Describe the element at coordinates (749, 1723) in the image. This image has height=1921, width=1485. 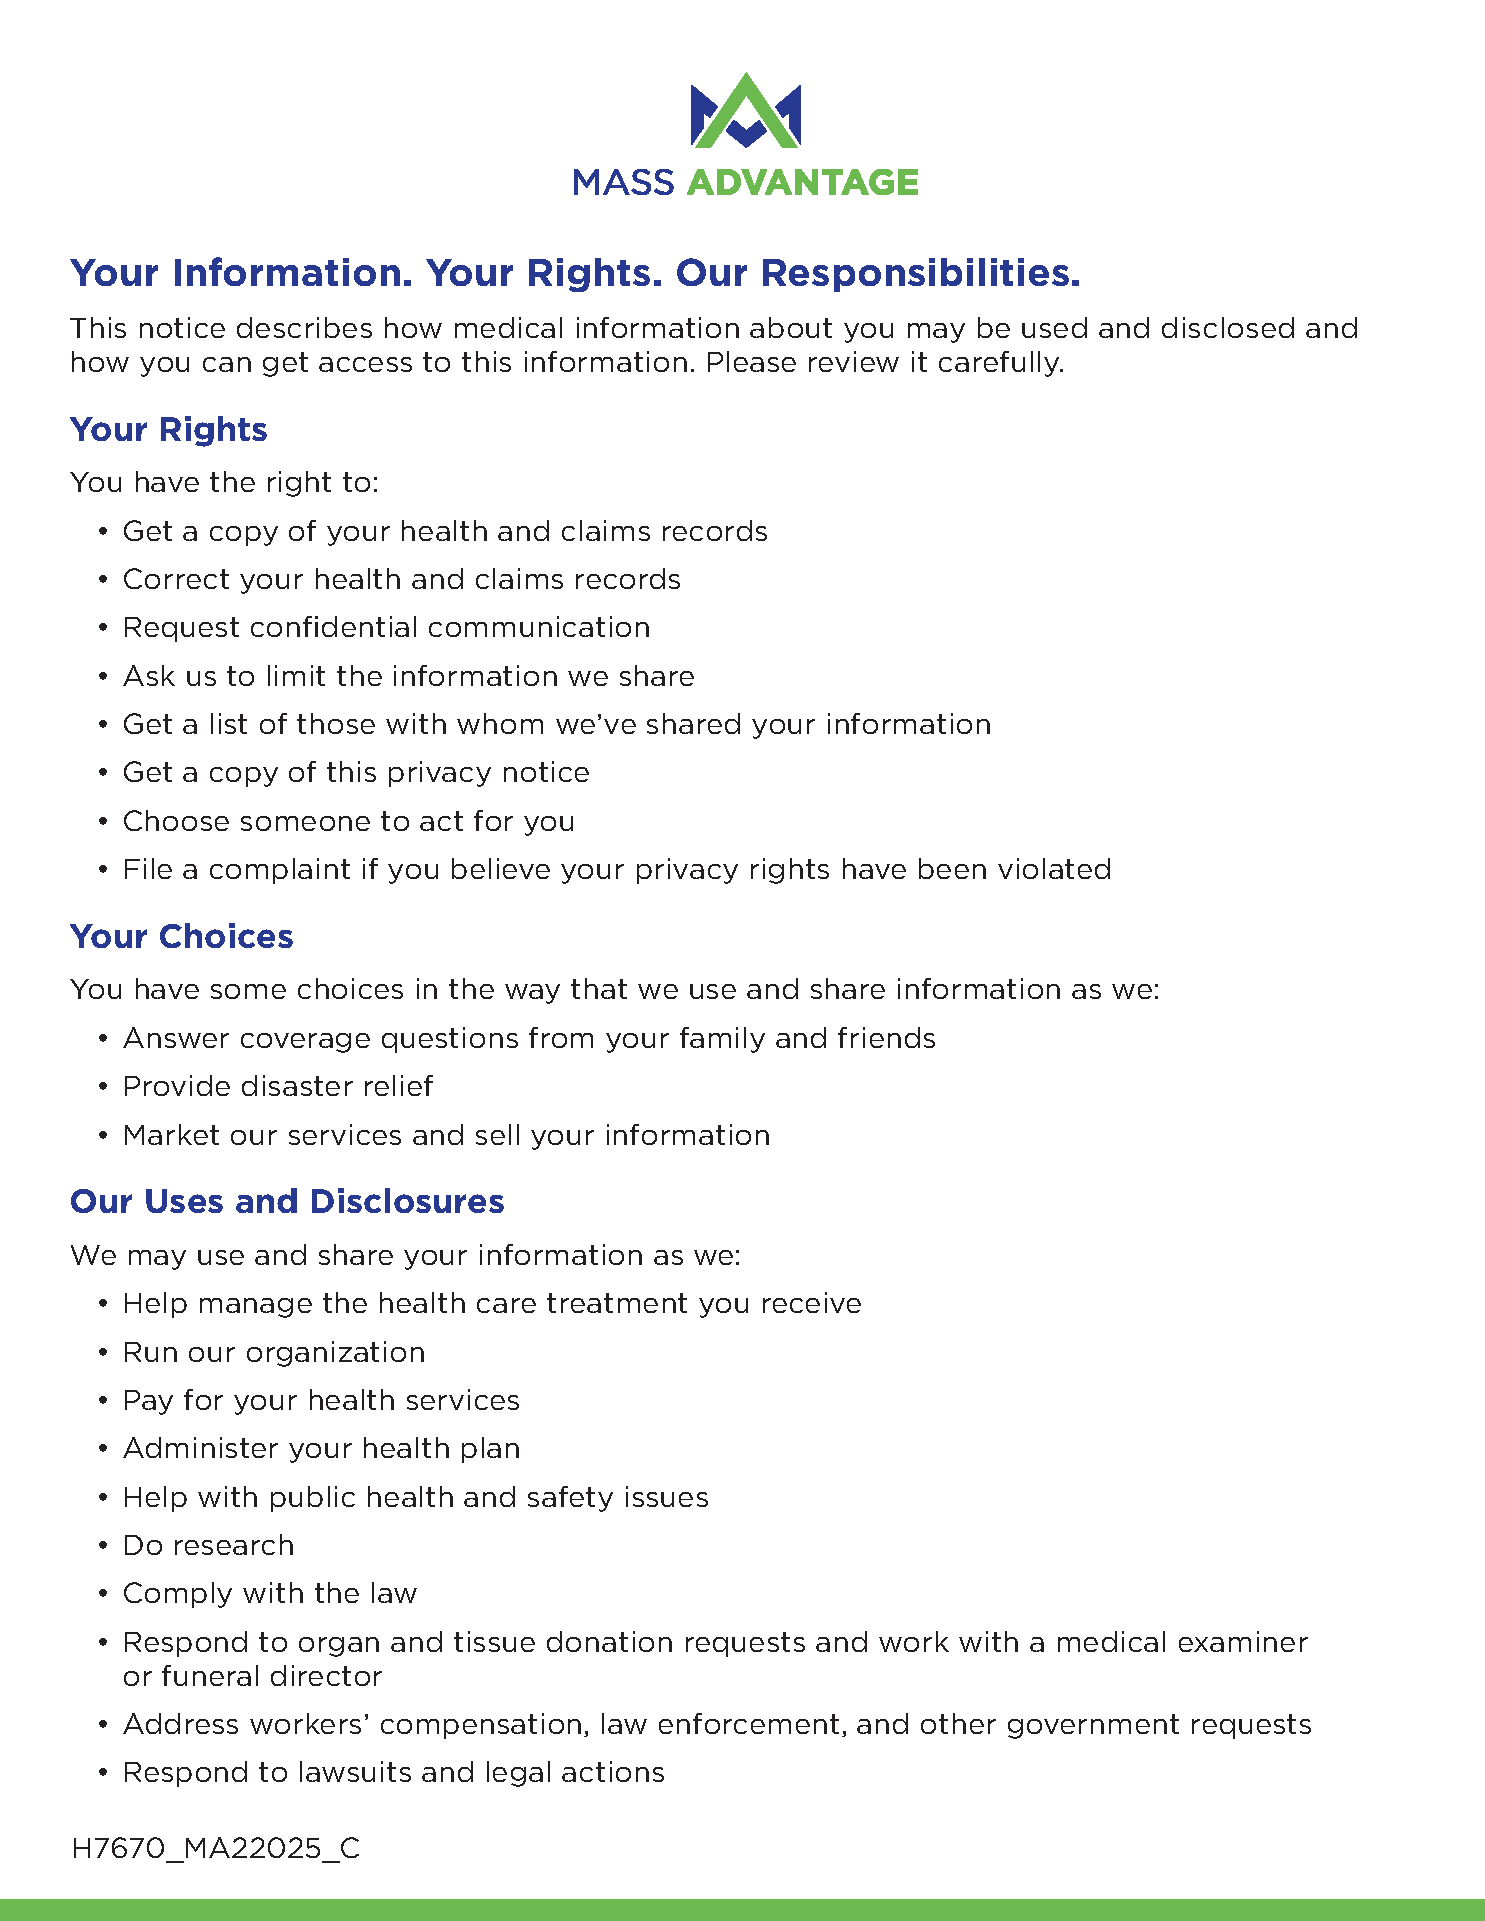
I see `enforcement` at that location.
